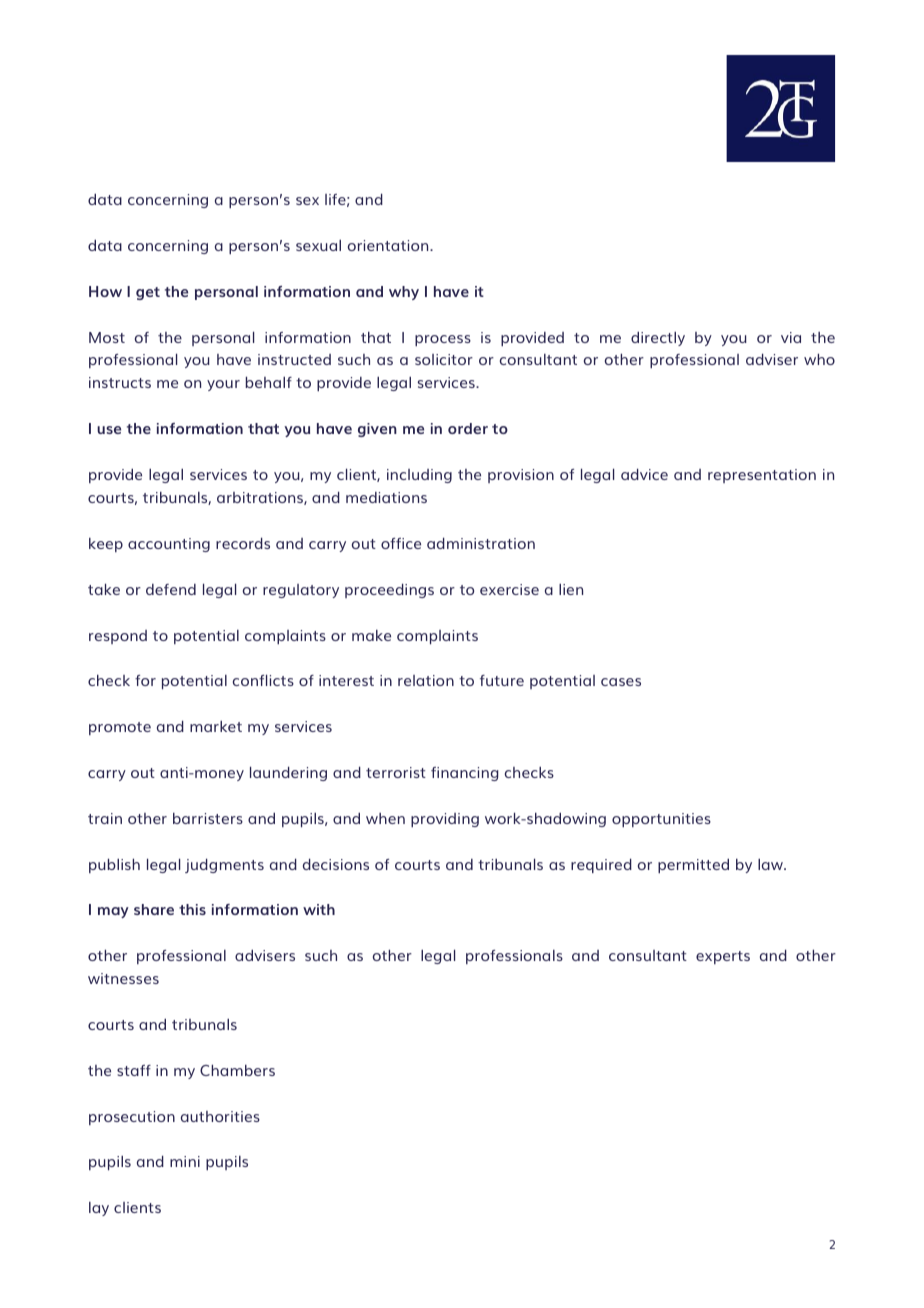  I want to click on get, so click(148, 293).
